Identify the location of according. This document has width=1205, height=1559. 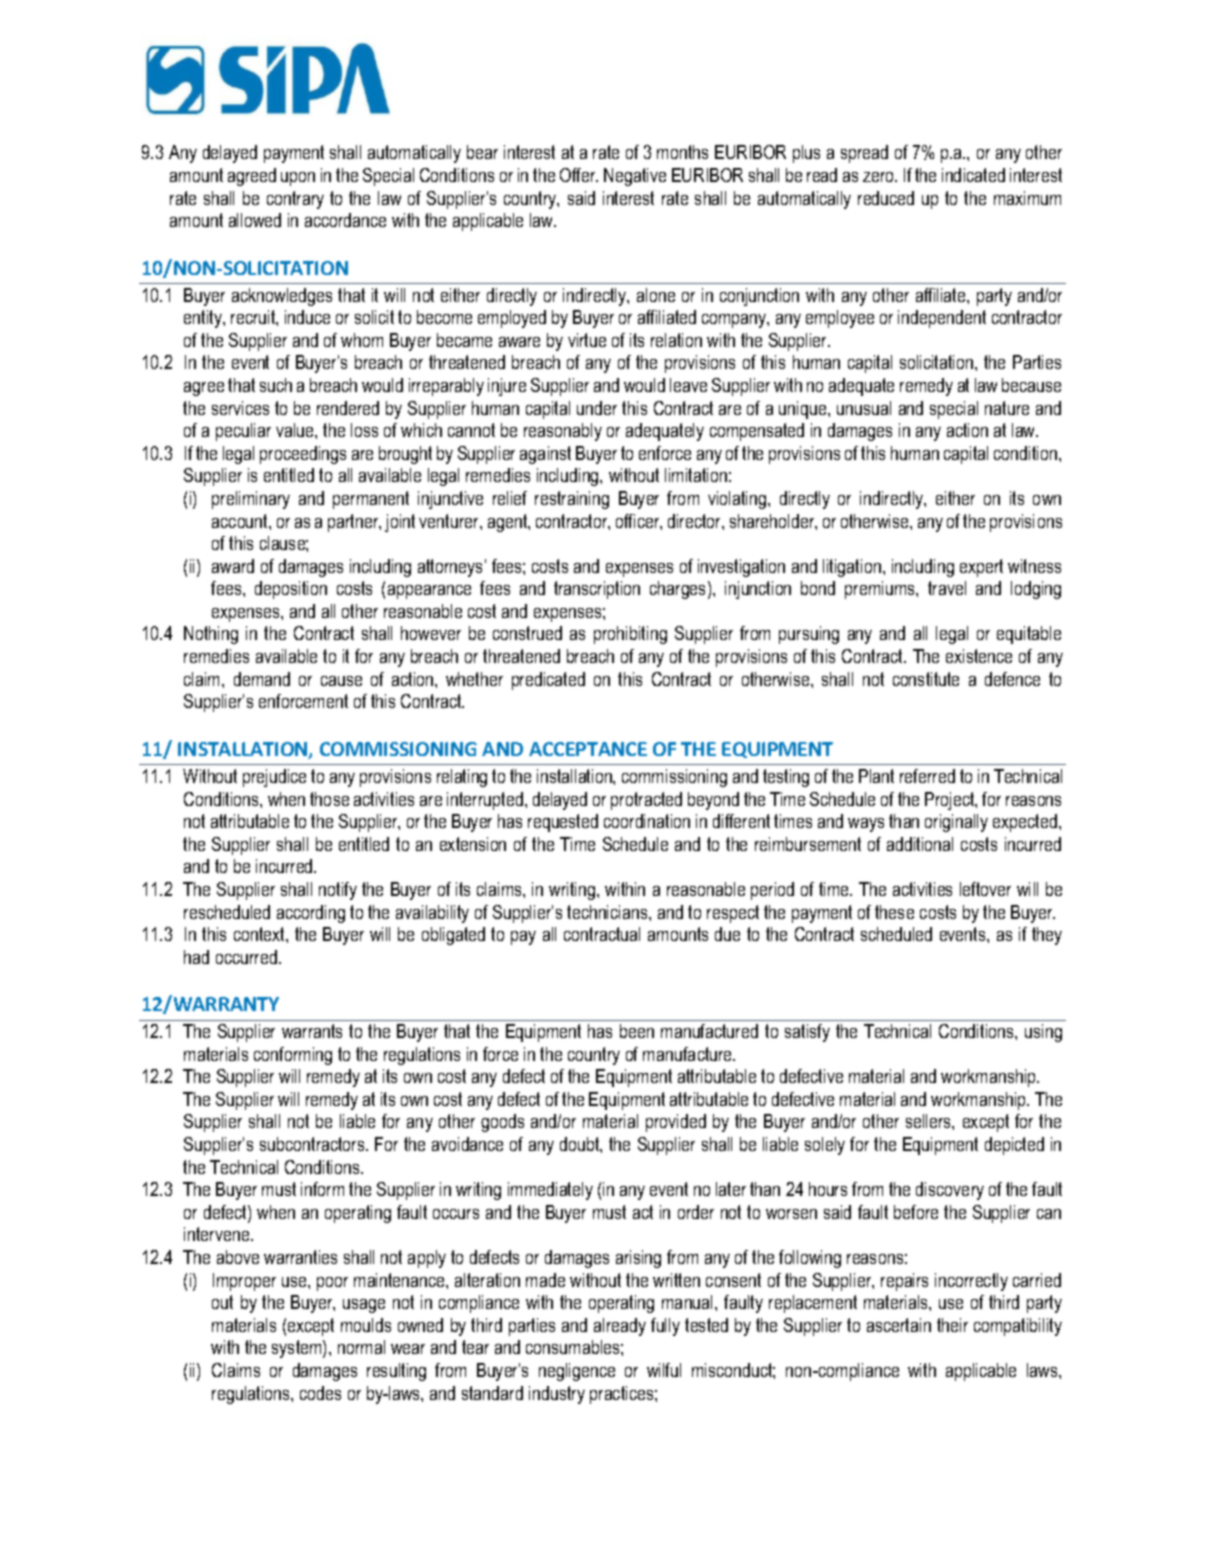
(311, 914).
